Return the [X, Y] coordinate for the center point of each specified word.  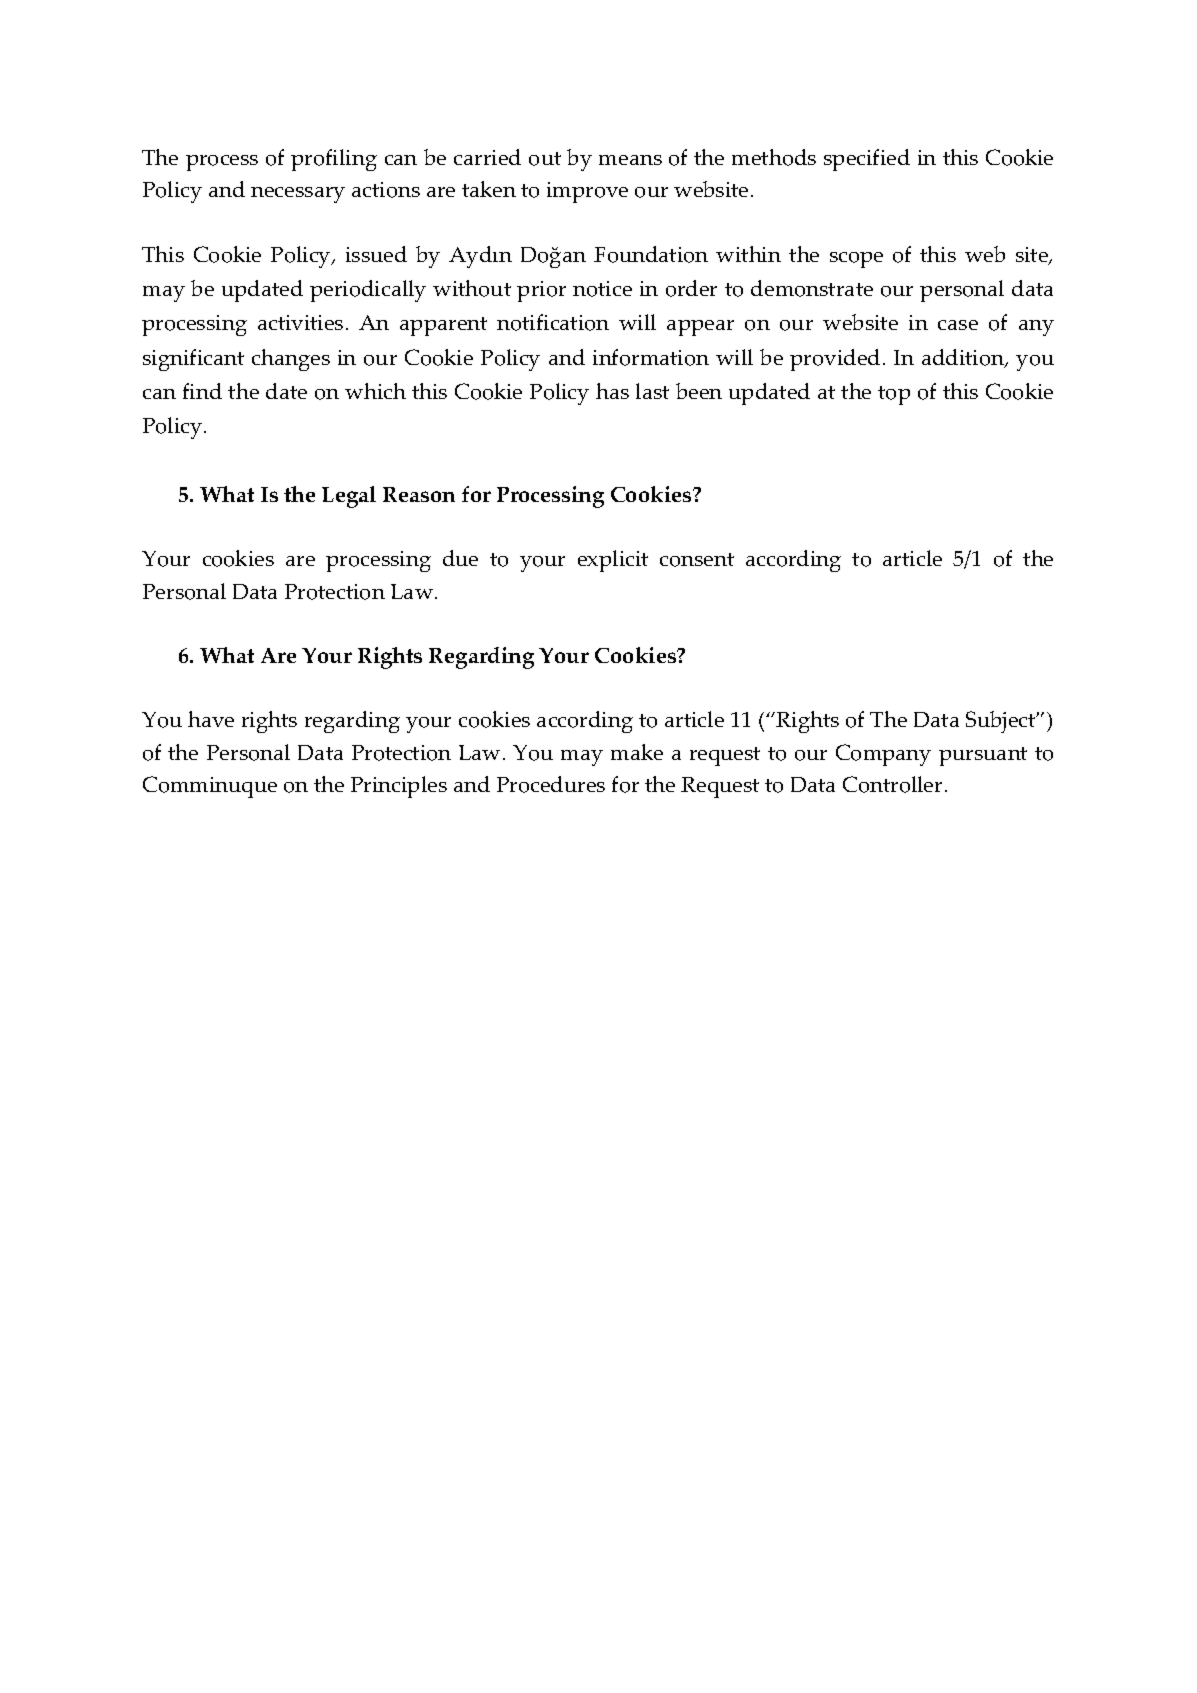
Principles [399, 787]
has [612, 391]
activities [300, 322]
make [637, 752]
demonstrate [812, 288]
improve [587, 192]
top [894, 395]
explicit [613, 561]
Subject [1002, 722]
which [375, 391]
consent [697, 560]
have [211, 719]
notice [602, 289]
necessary [298, 195]
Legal [349, 497]
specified [867, 160]
